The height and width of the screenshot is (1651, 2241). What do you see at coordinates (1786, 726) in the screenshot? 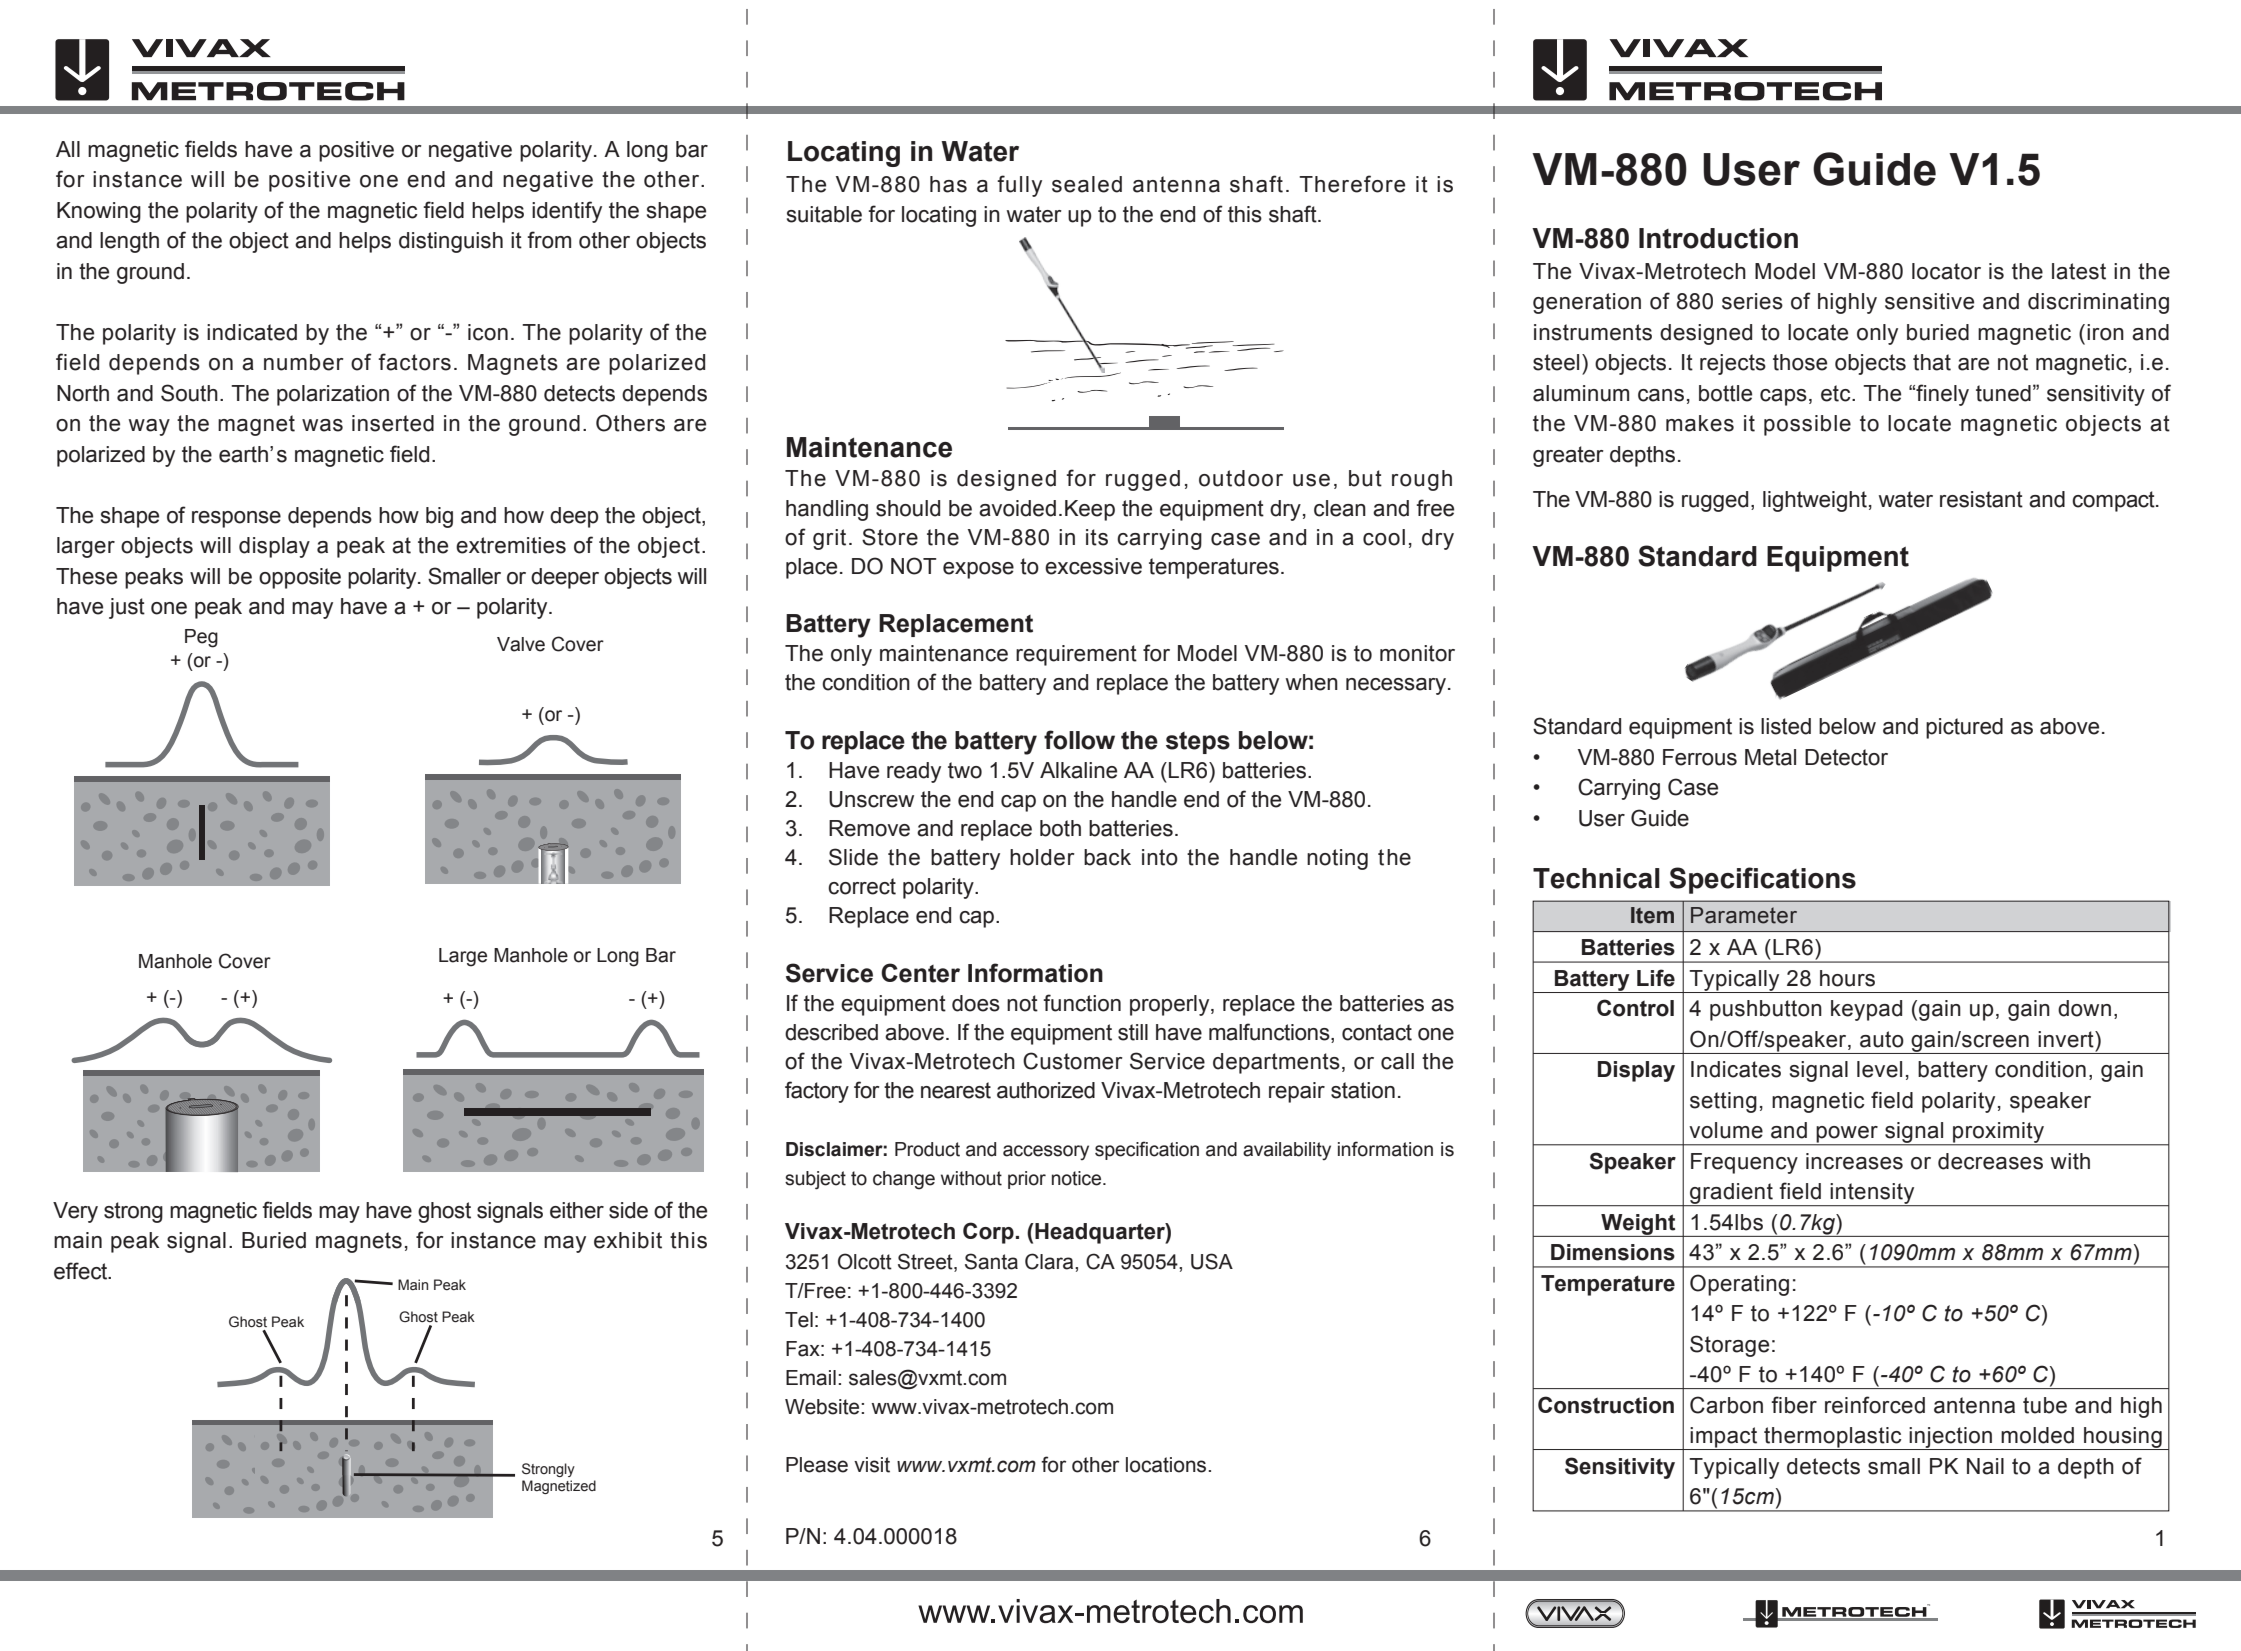
I see `listed` at bounding box center [1786, 726].
